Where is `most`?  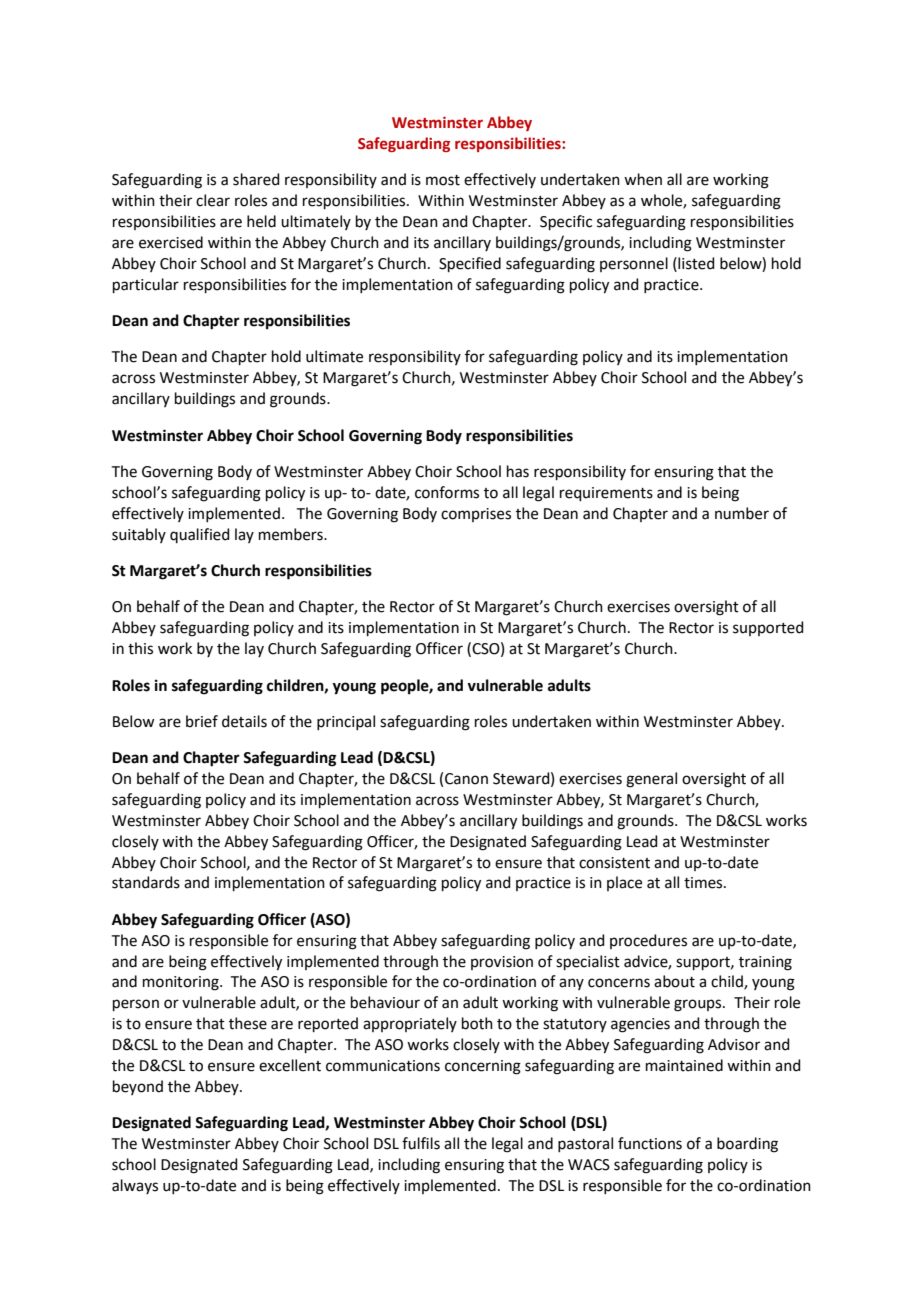
most is located at coordinates (443, 180).
